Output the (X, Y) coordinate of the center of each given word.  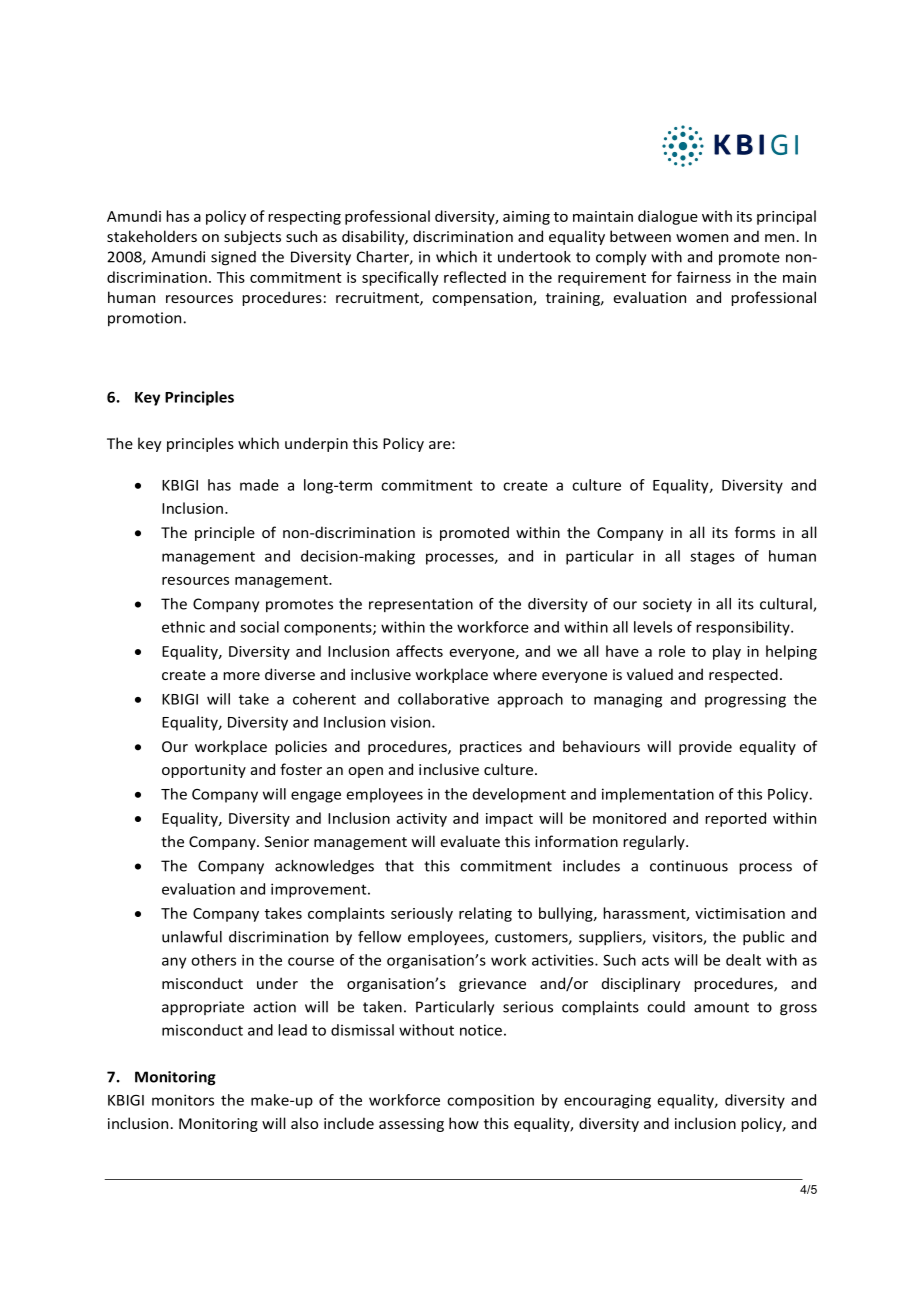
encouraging (607, 1101)
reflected (475, 277)
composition (490, 1101)
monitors (183, 1100)
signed (233, 258)
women (702, 238)
